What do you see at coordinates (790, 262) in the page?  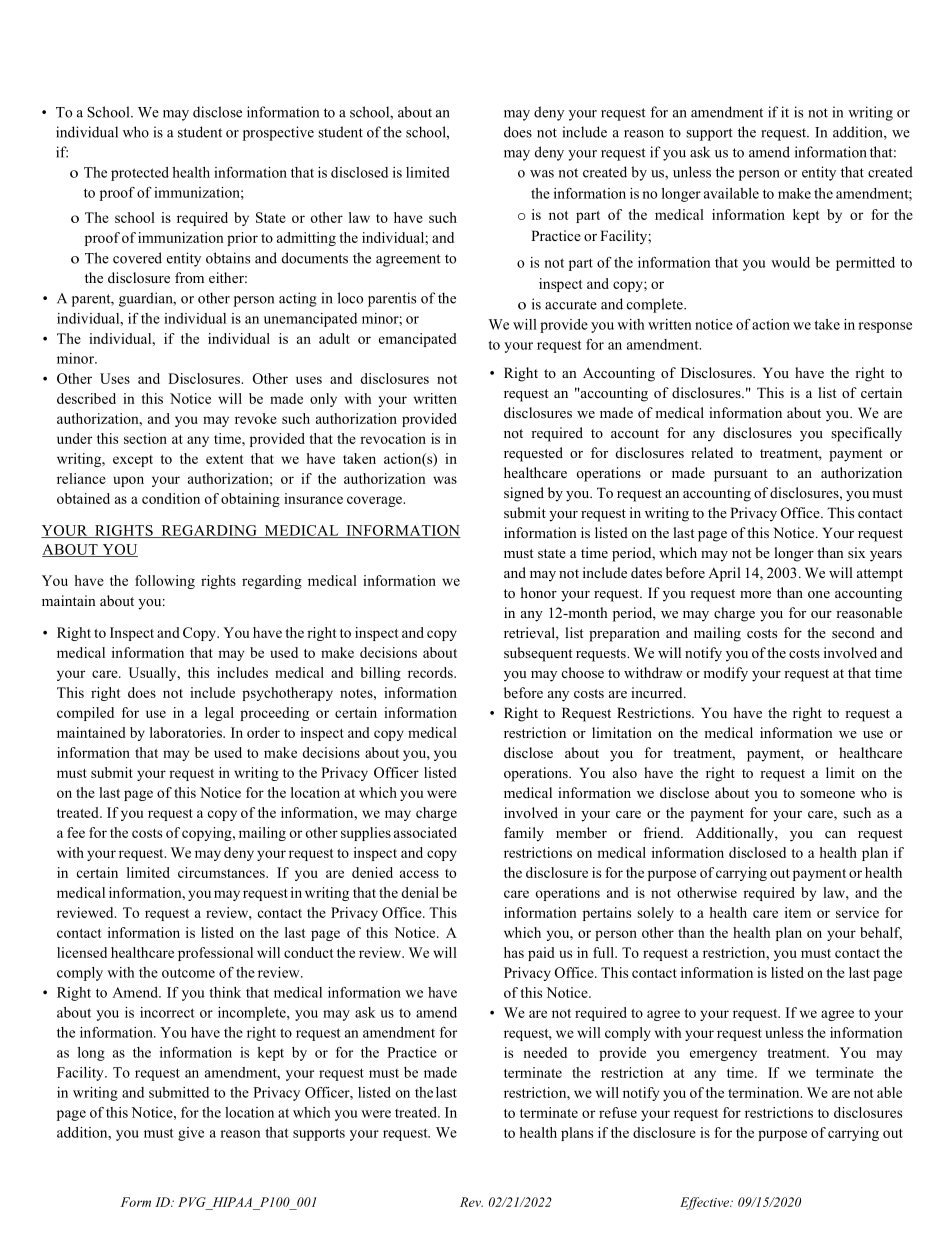 I see `would` at bounding box center [790, 262].
